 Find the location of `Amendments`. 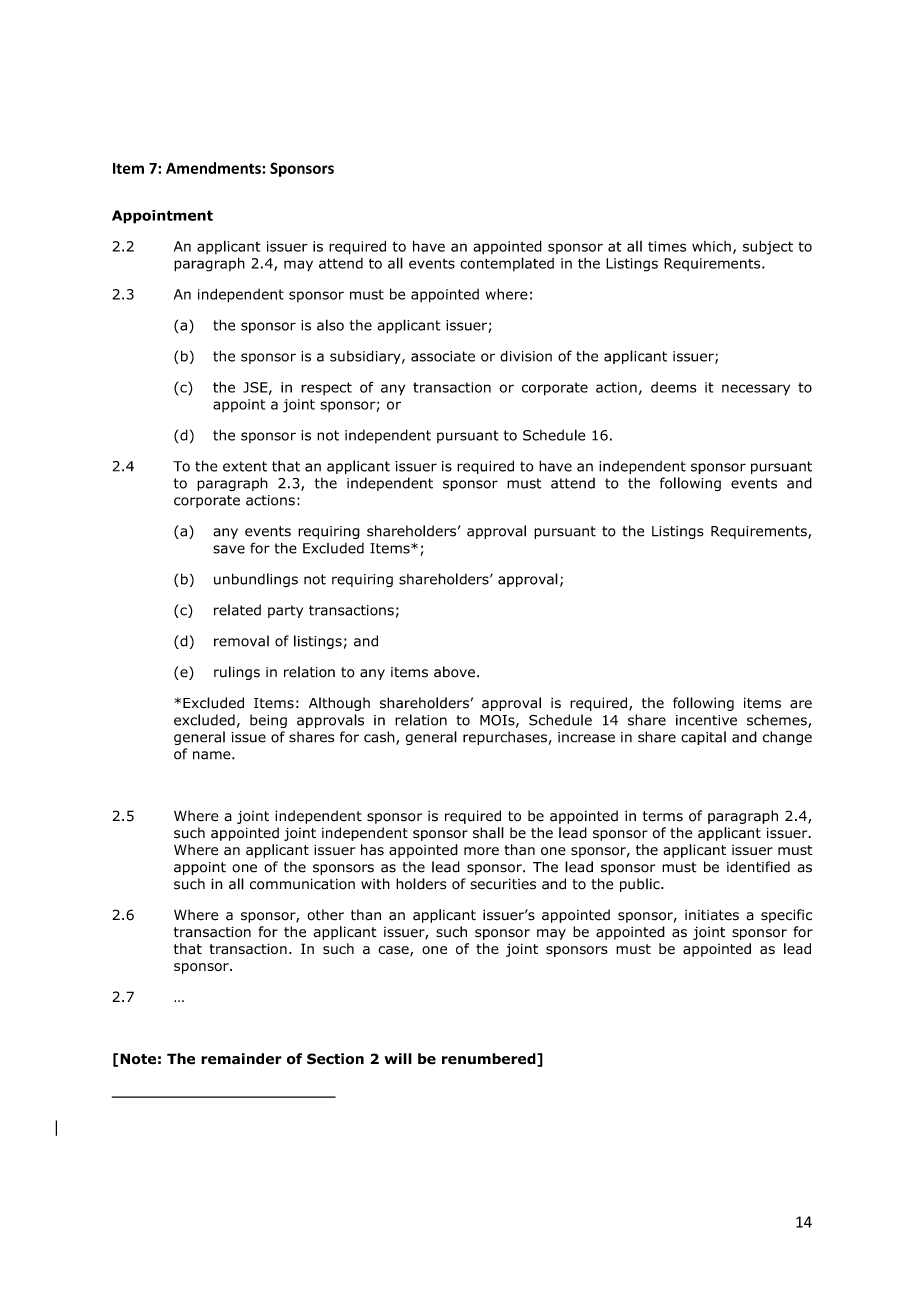

Amendments is located at coordinates (214, 168).
